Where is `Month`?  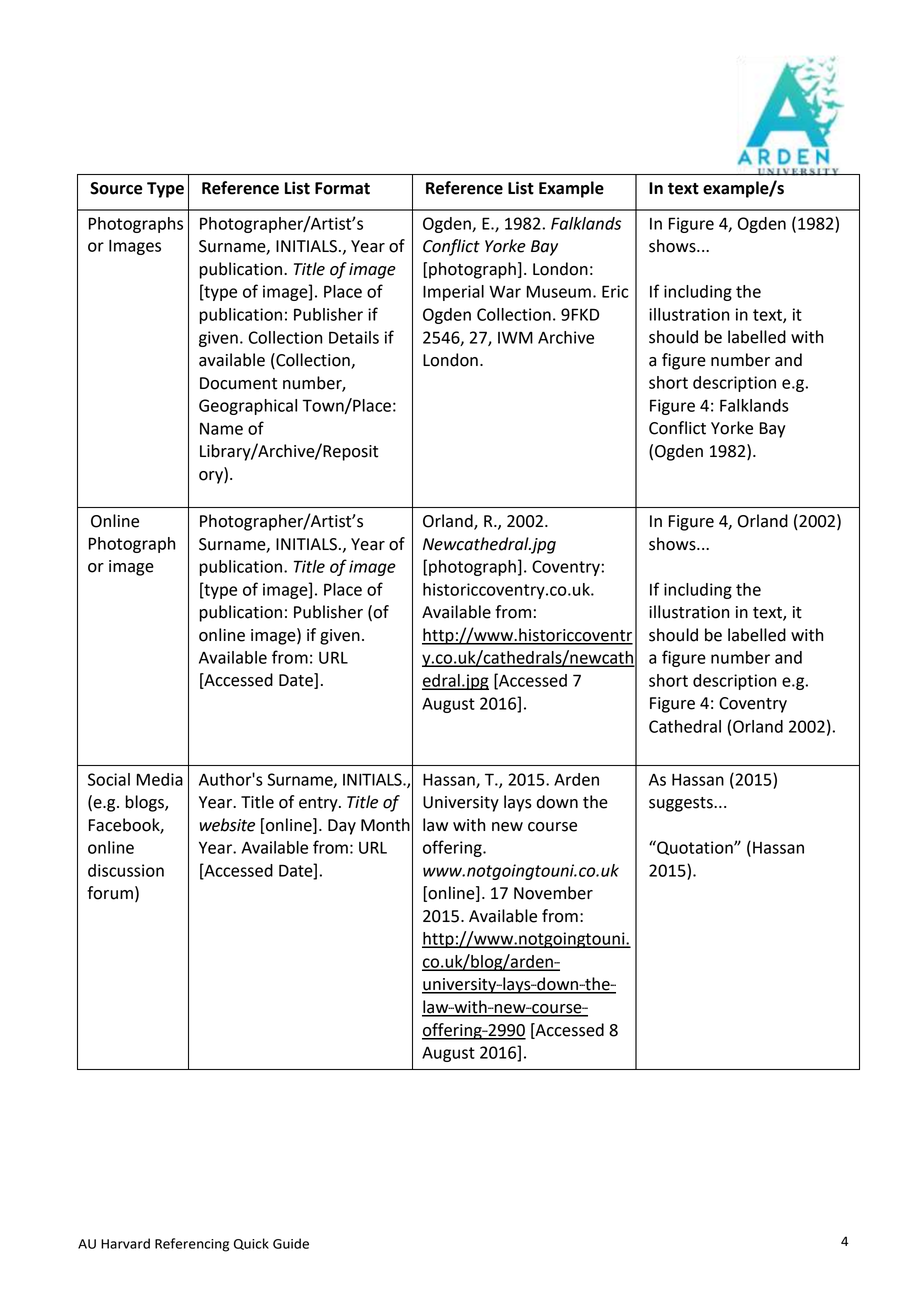 Month is located at coordinates (385, 825).
